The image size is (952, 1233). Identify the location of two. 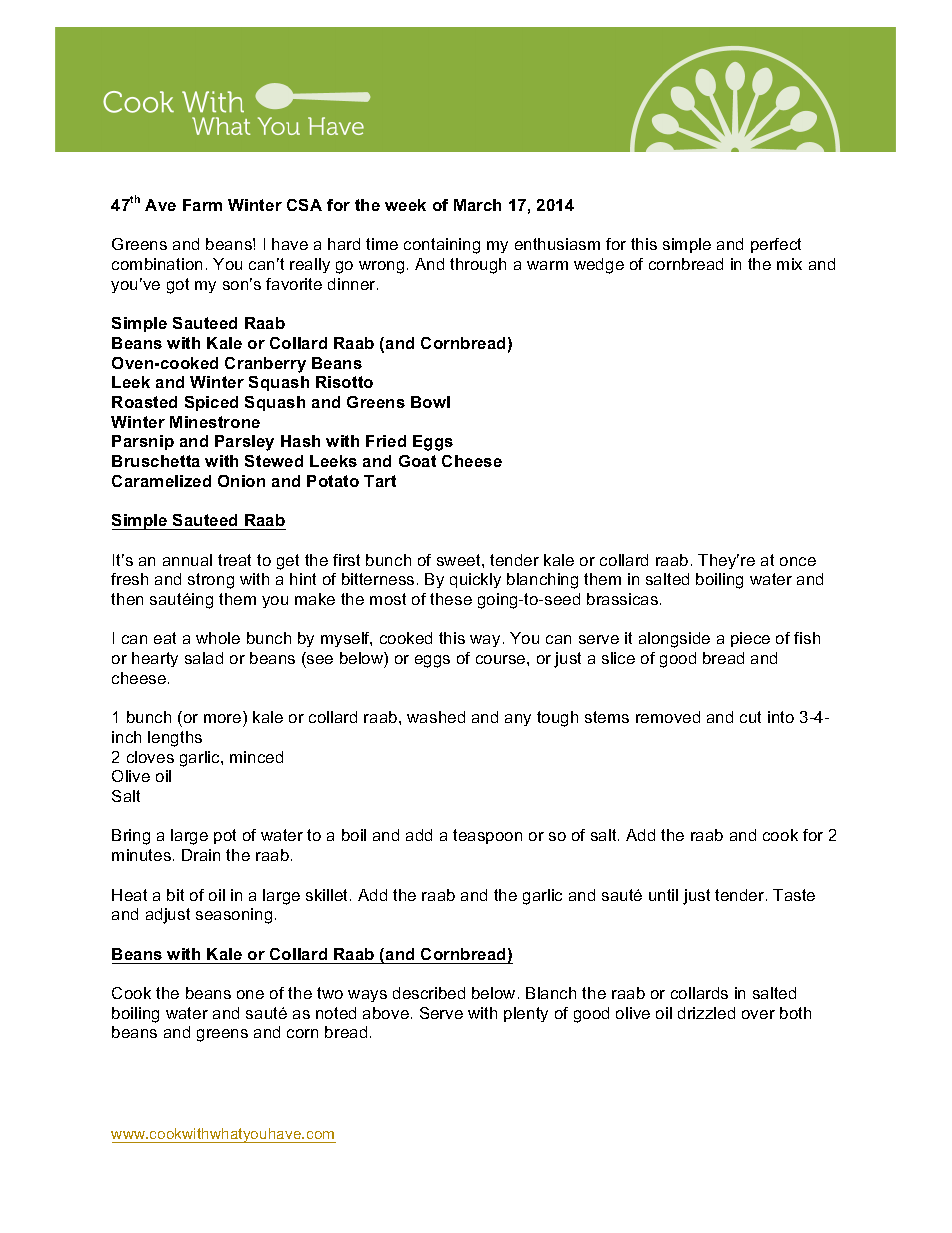
(330, 993).
